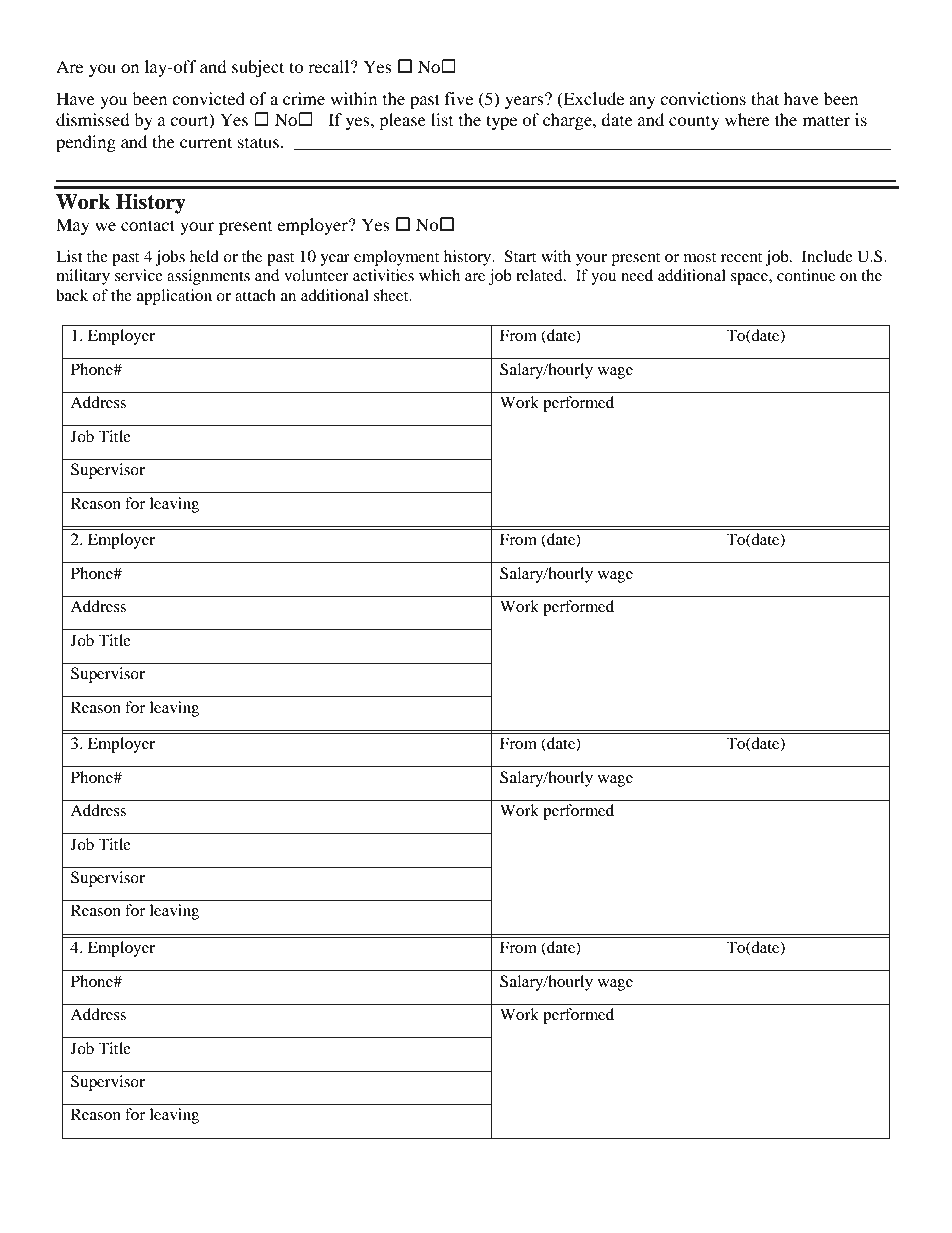  What do you see at coordinates (520, 256) in the screenshot?
I see `Start` at bounding box center [520, 256].
